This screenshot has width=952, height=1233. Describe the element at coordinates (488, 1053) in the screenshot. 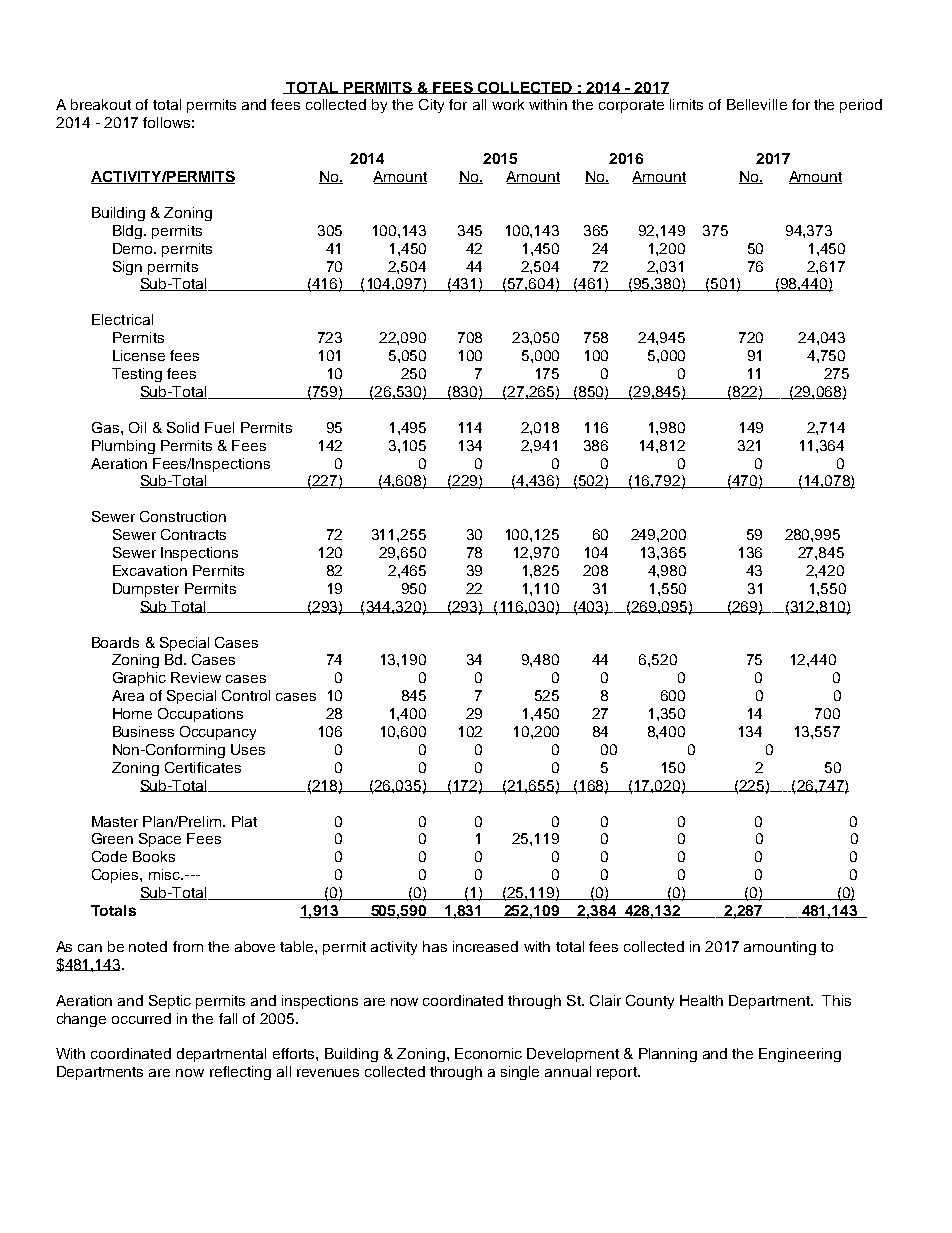

I see `Economic` at that location.
